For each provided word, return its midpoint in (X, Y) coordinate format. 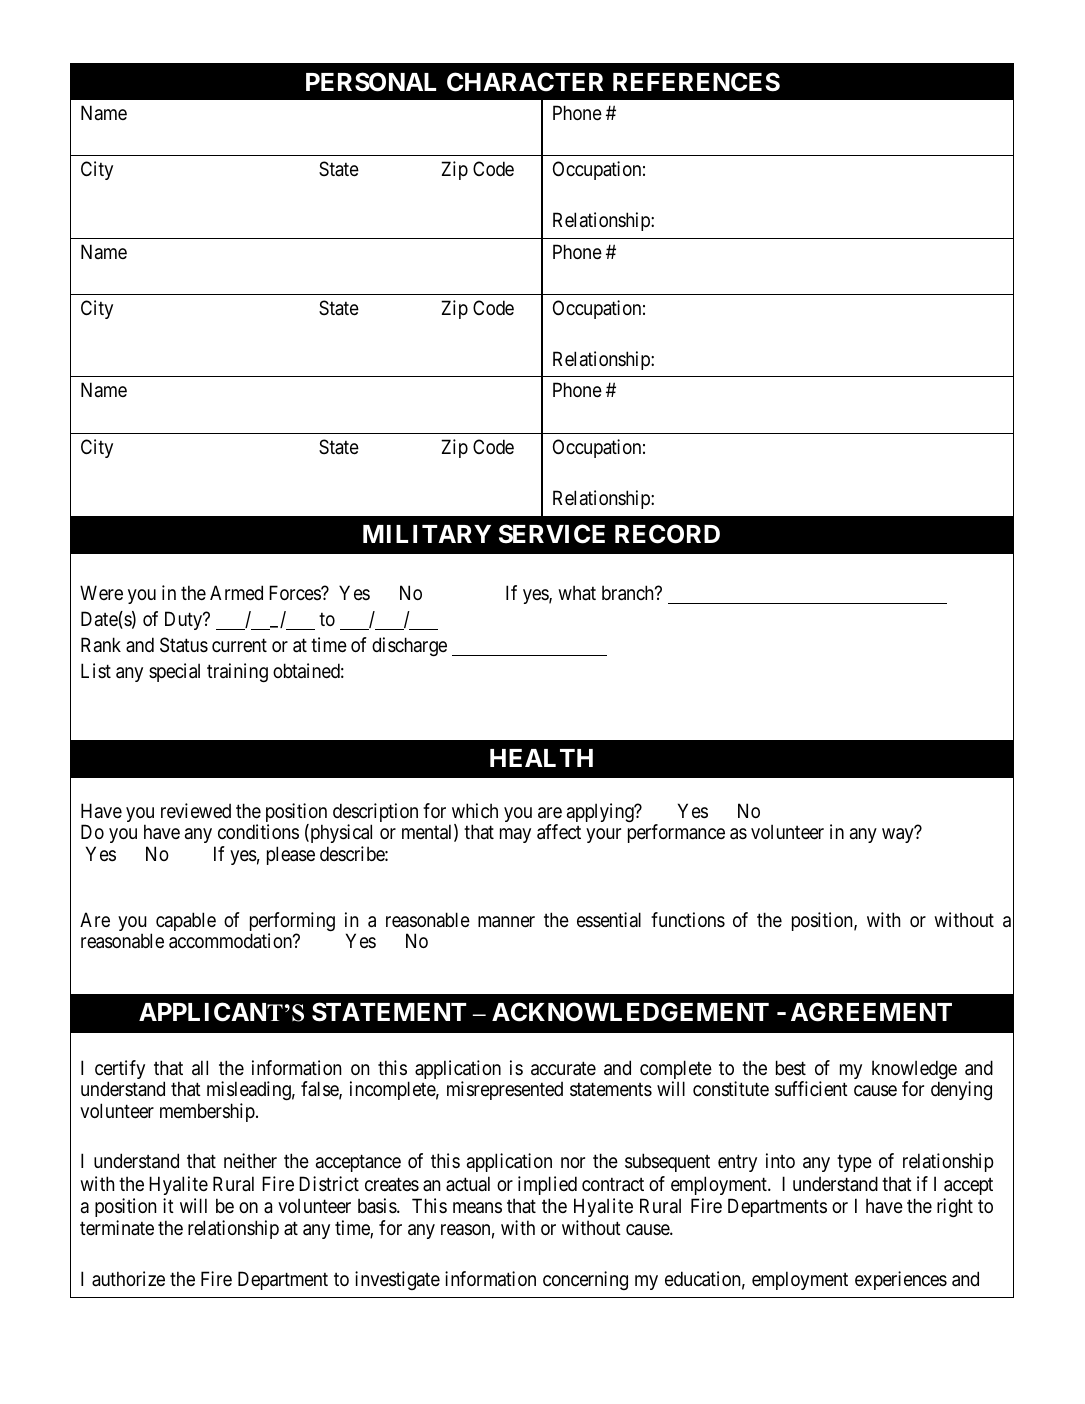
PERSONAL (371, 82)
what (577, 593)
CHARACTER (525, 82)
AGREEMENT (871, 1012)
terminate (117, 1228)
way (897, 836)
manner (506, 922)
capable (186, 921)
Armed (236, 593)
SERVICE (552, 534)
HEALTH (541, 758)
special (174, 672)
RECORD (667, 534)
